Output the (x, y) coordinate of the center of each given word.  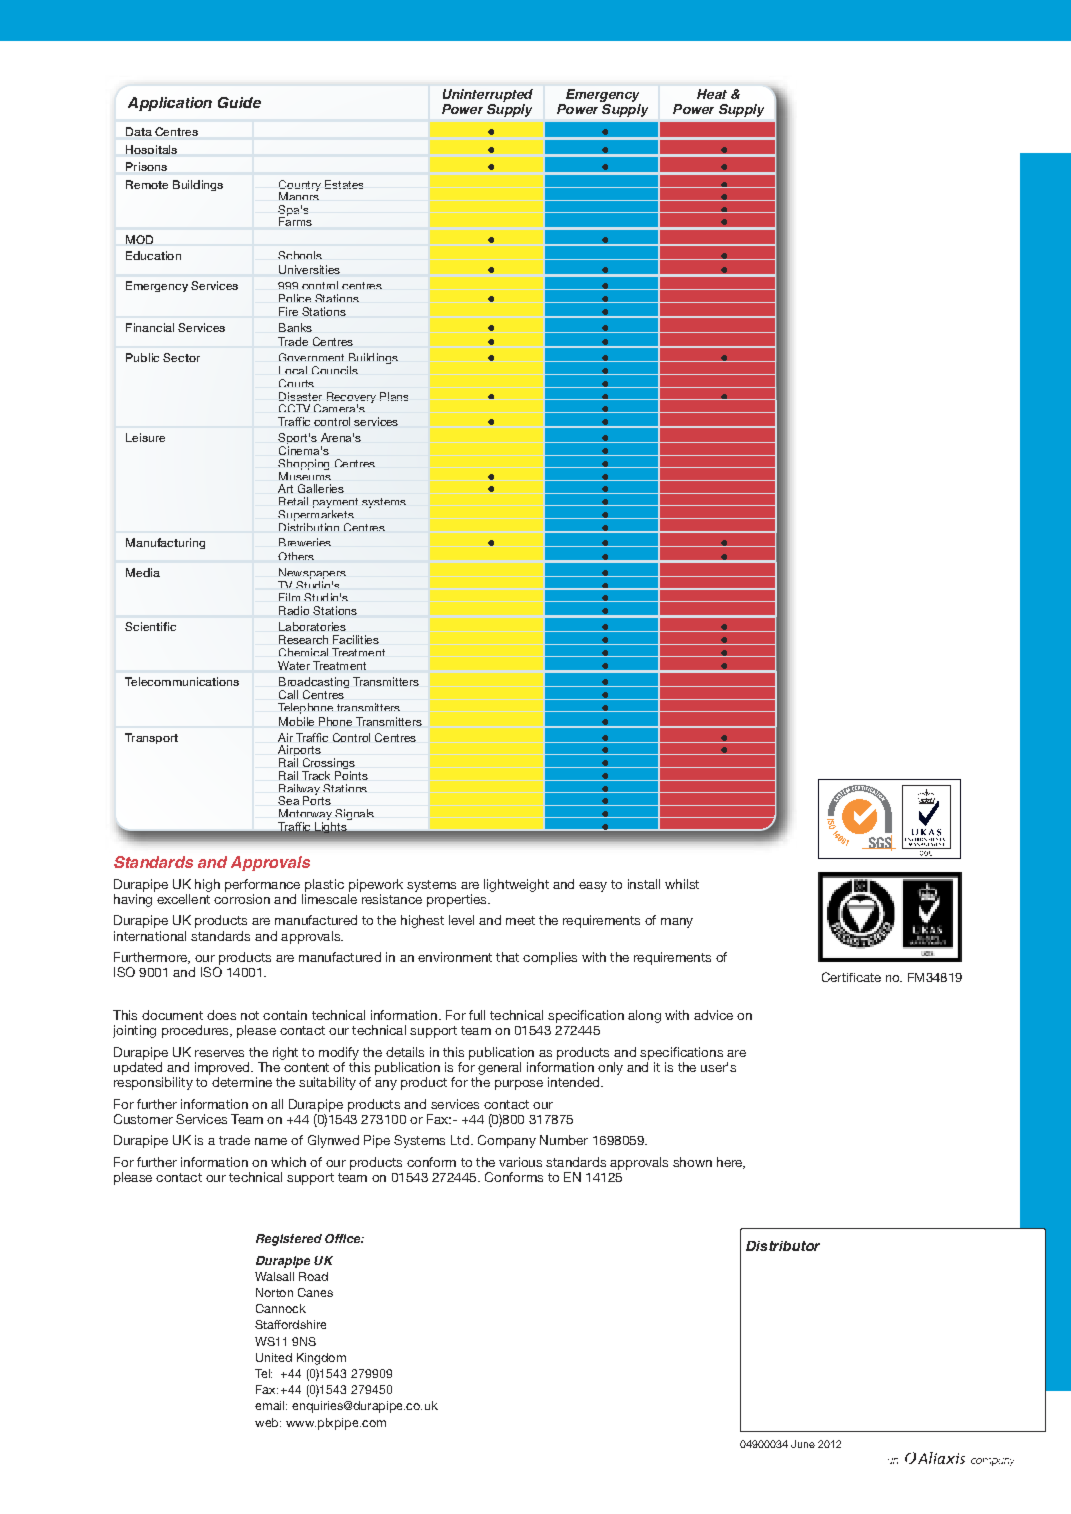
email (269, 1405)
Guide (239, 102)
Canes (315, 1292)
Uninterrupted (488, 95)
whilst (682, 884)
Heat (712, 94)
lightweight (516, 885)
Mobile (296, 721)
